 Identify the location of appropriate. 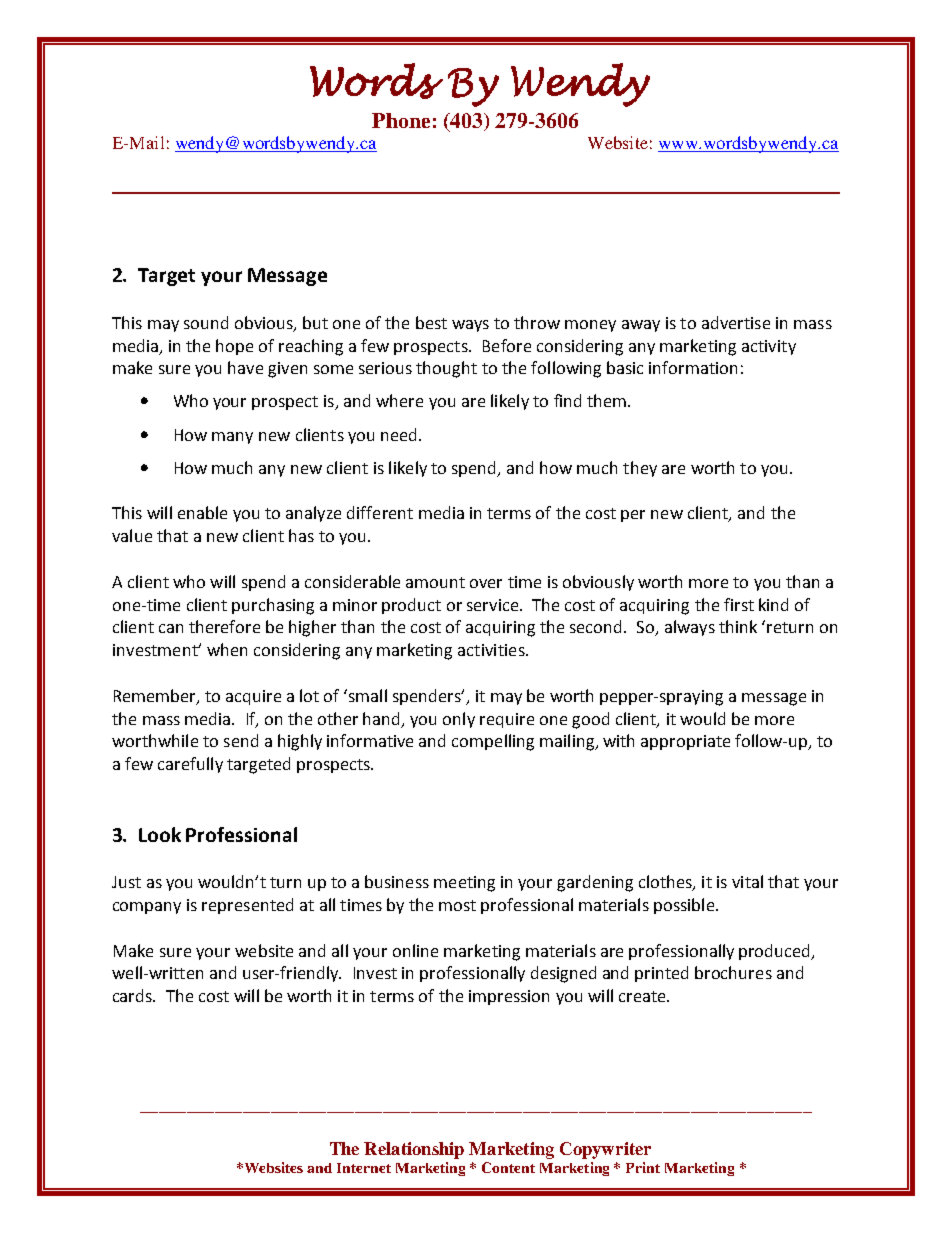
(685, 742).
